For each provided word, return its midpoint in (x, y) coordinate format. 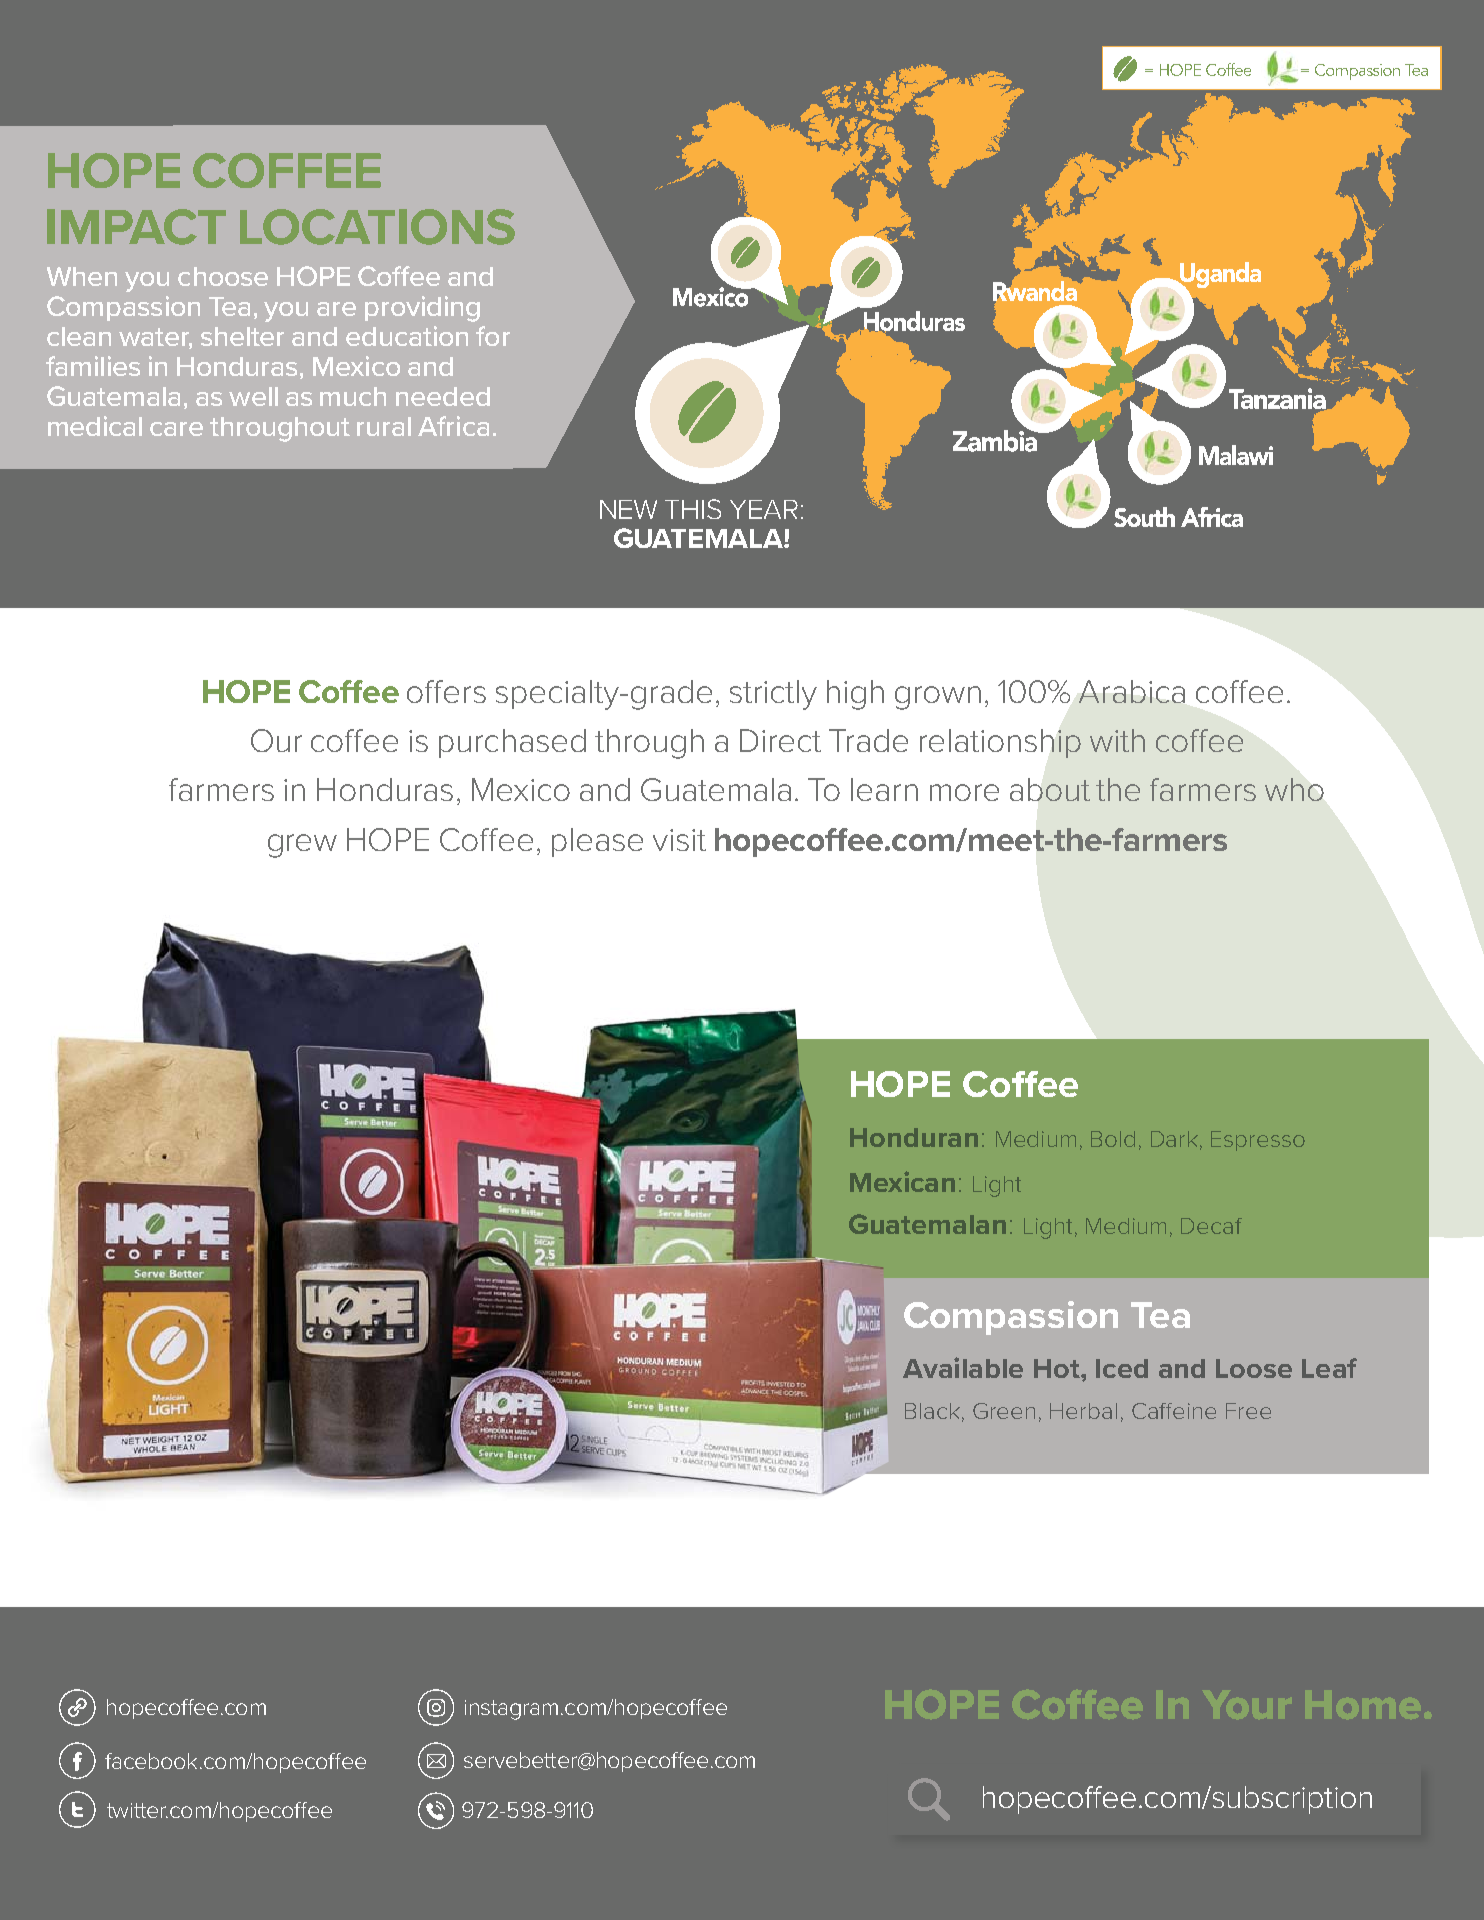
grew (302, 846)
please (597, 842)
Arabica (1132, 691)
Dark (1174, 1139)
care (176, 429)
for (493, 336)
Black (932, 1411)
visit (679, 840)
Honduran (914, 1137)
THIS (693, 509)
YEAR (764, 509)
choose (223, 276)
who (1294, 789)
